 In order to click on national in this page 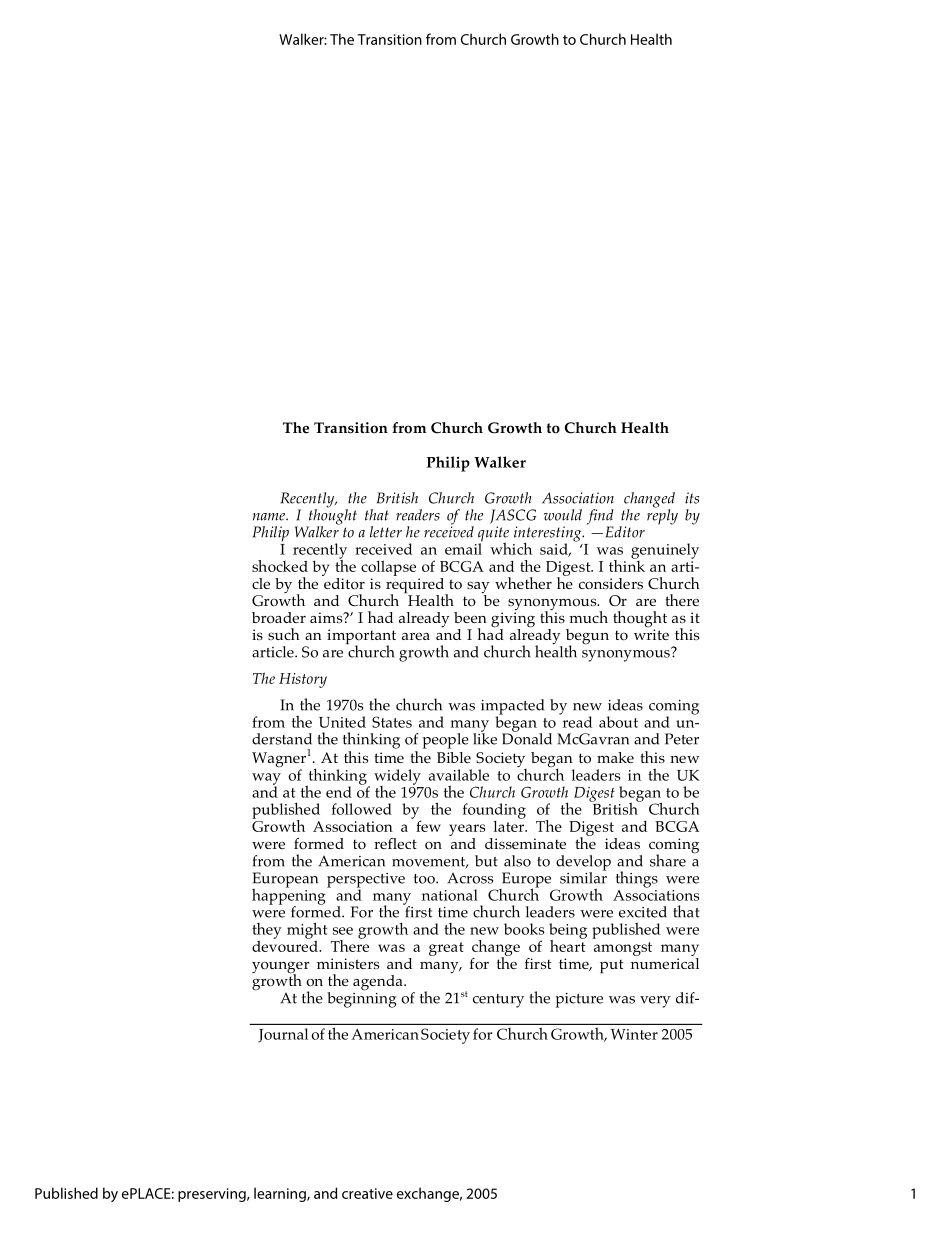, I will do `click(450, 895)`.
